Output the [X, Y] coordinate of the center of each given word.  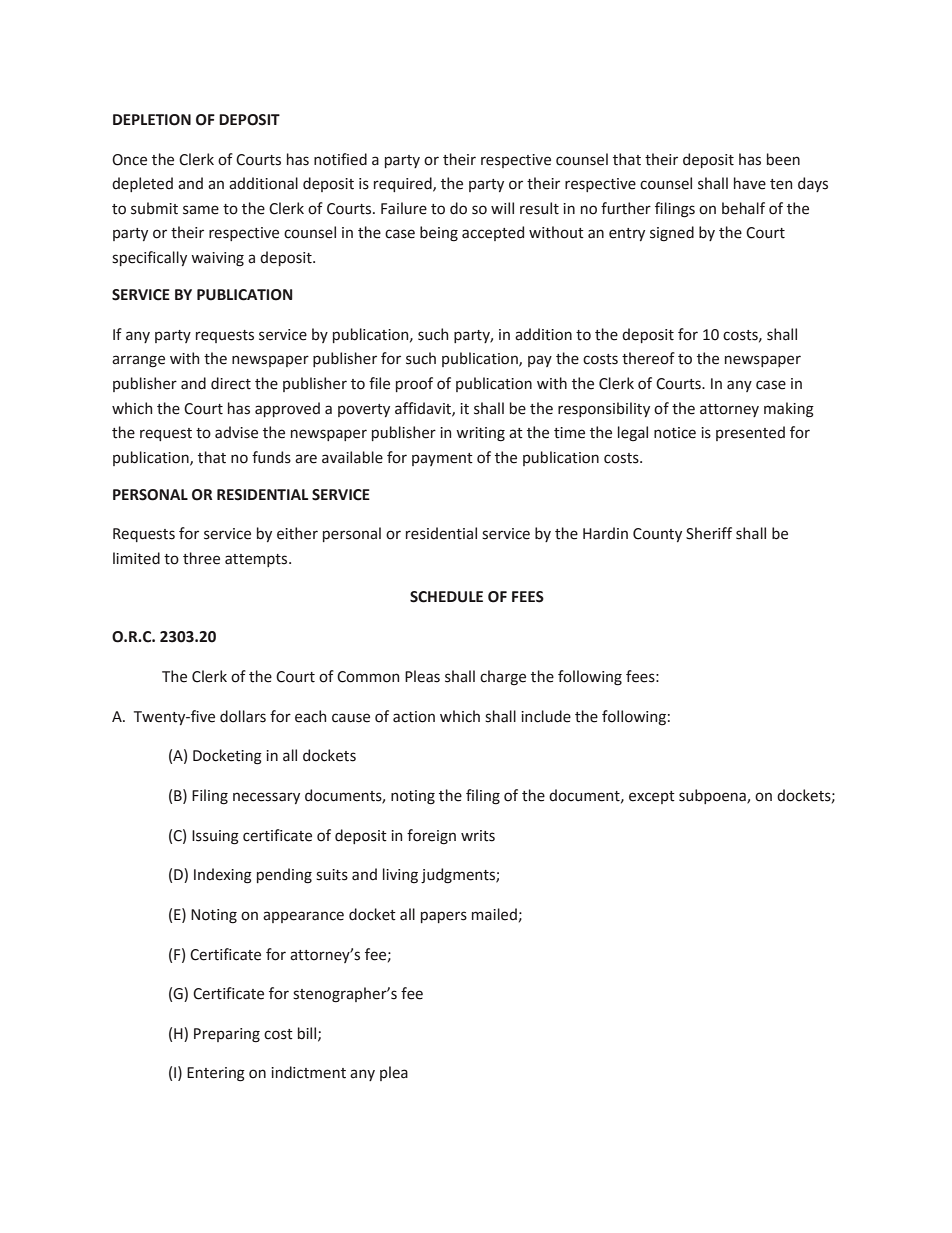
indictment [308, 1072]
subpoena [713, 796]
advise [236, 432]
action [414, 717]
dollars [243, 716]
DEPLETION [152, 120]
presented [750, 433]
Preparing [227, 1035]
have [750, 183]
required [404, 184]
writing [480, 434]
